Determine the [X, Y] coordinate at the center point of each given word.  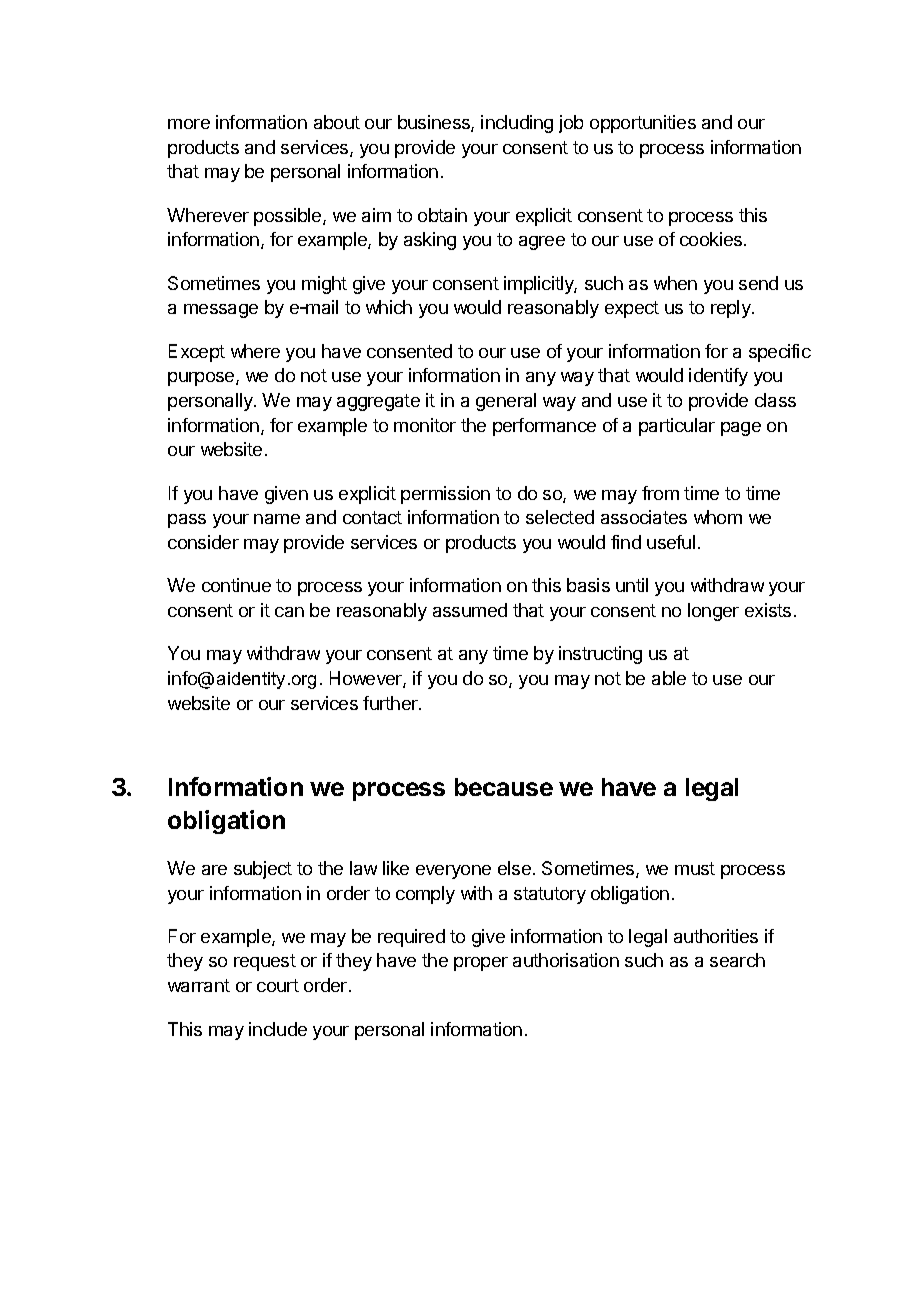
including [517, 124]
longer [713, 612]
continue [236, 585]
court [278, 985]
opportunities [643, 124]
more [189, 124]
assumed [470, 610]
